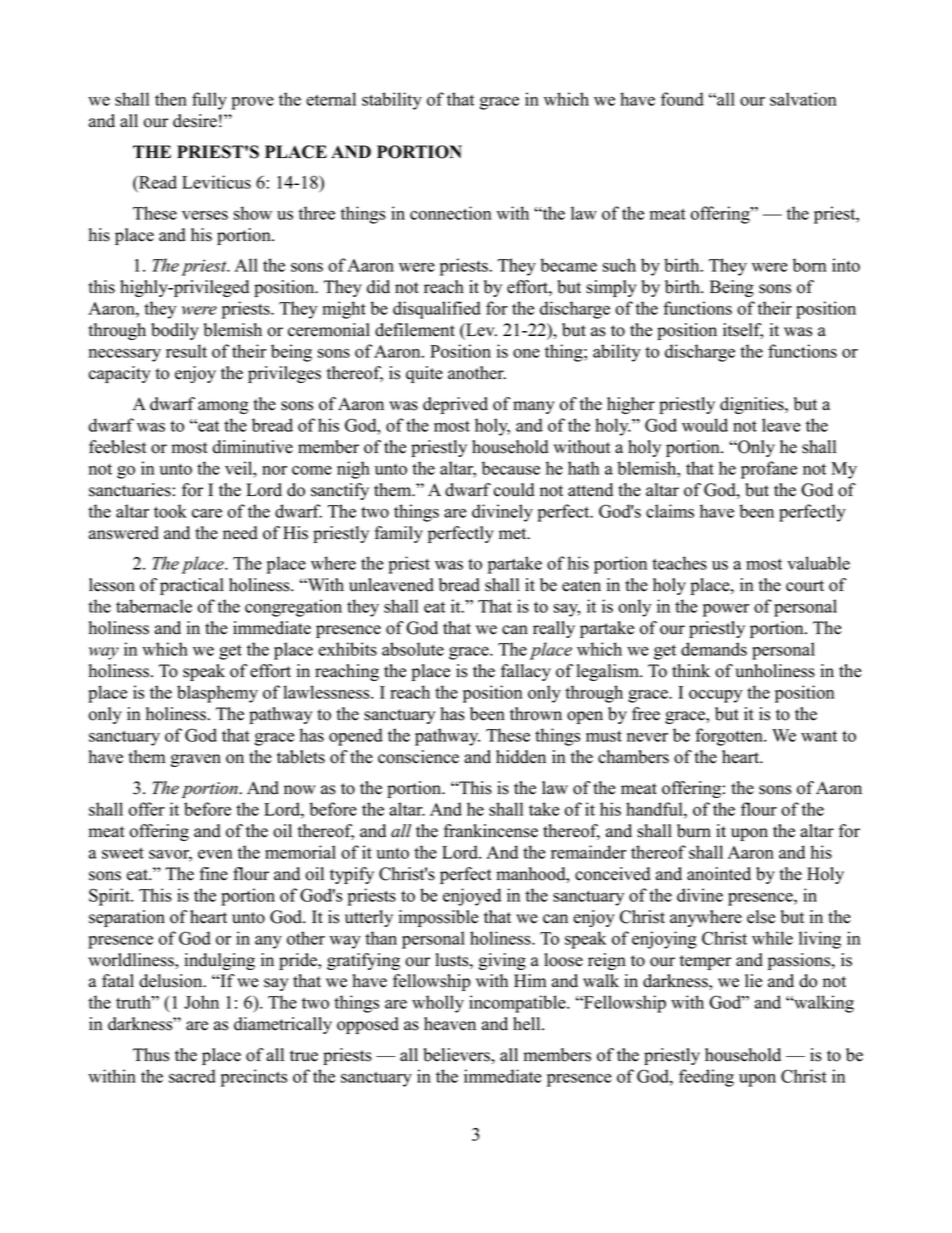 The height and width of the screenshot is (1233, 952). Describe the element at coordinates (195, 121) in the screenshot. I see `desire` at that location.
